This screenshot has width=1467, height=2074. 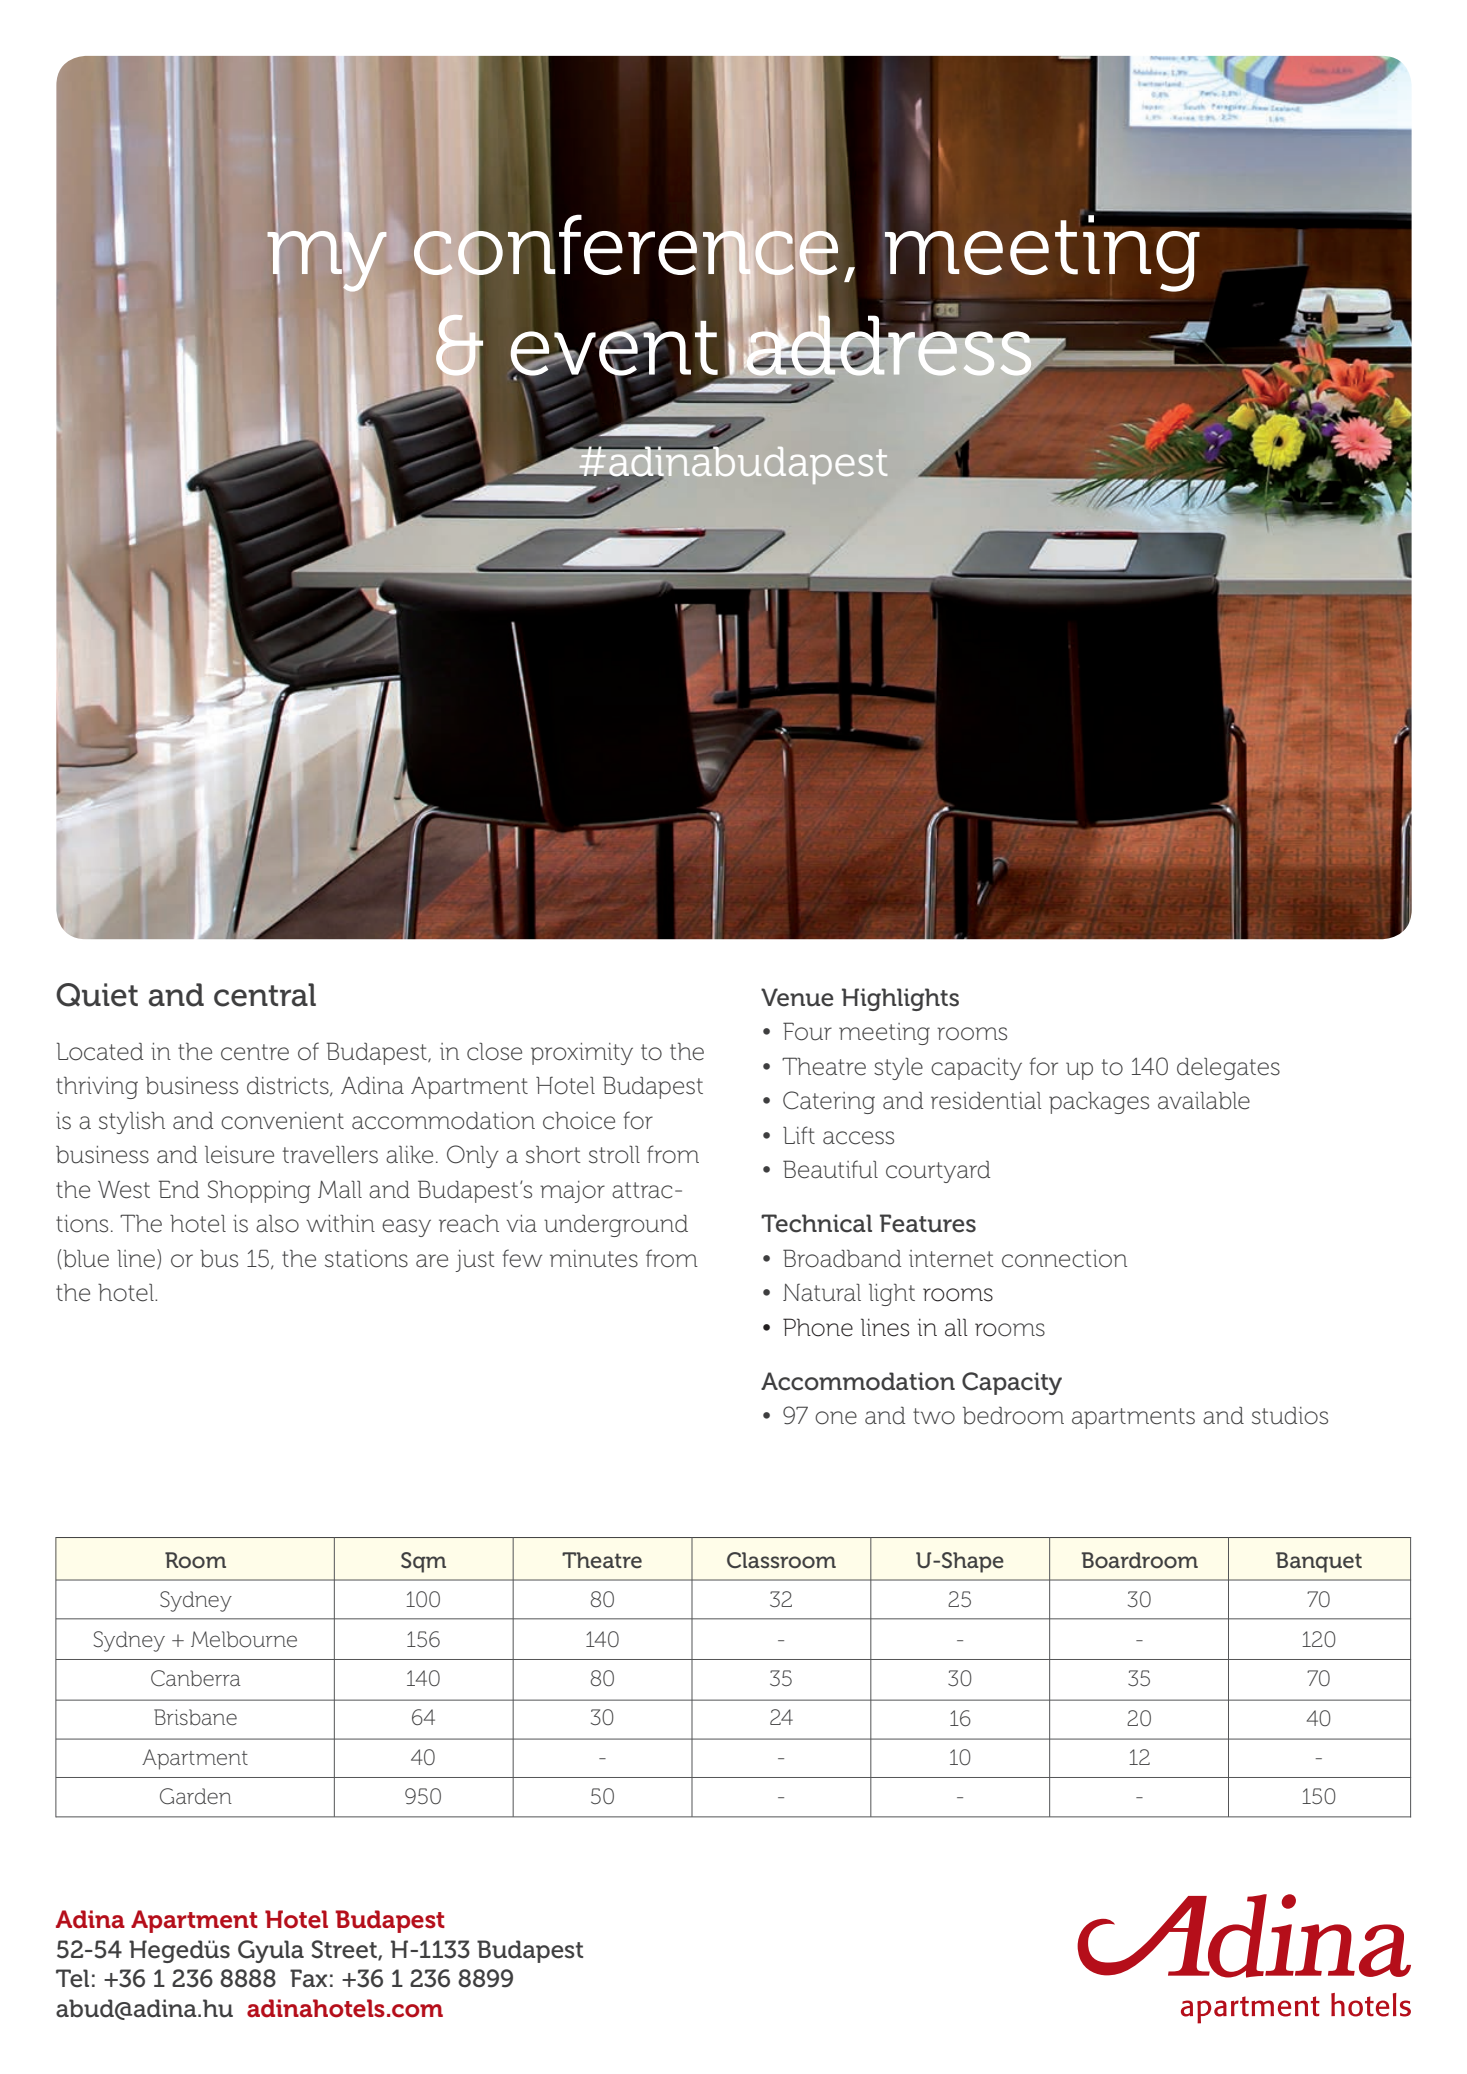 I want to click on Fax, so click(x=308, y=1978).
